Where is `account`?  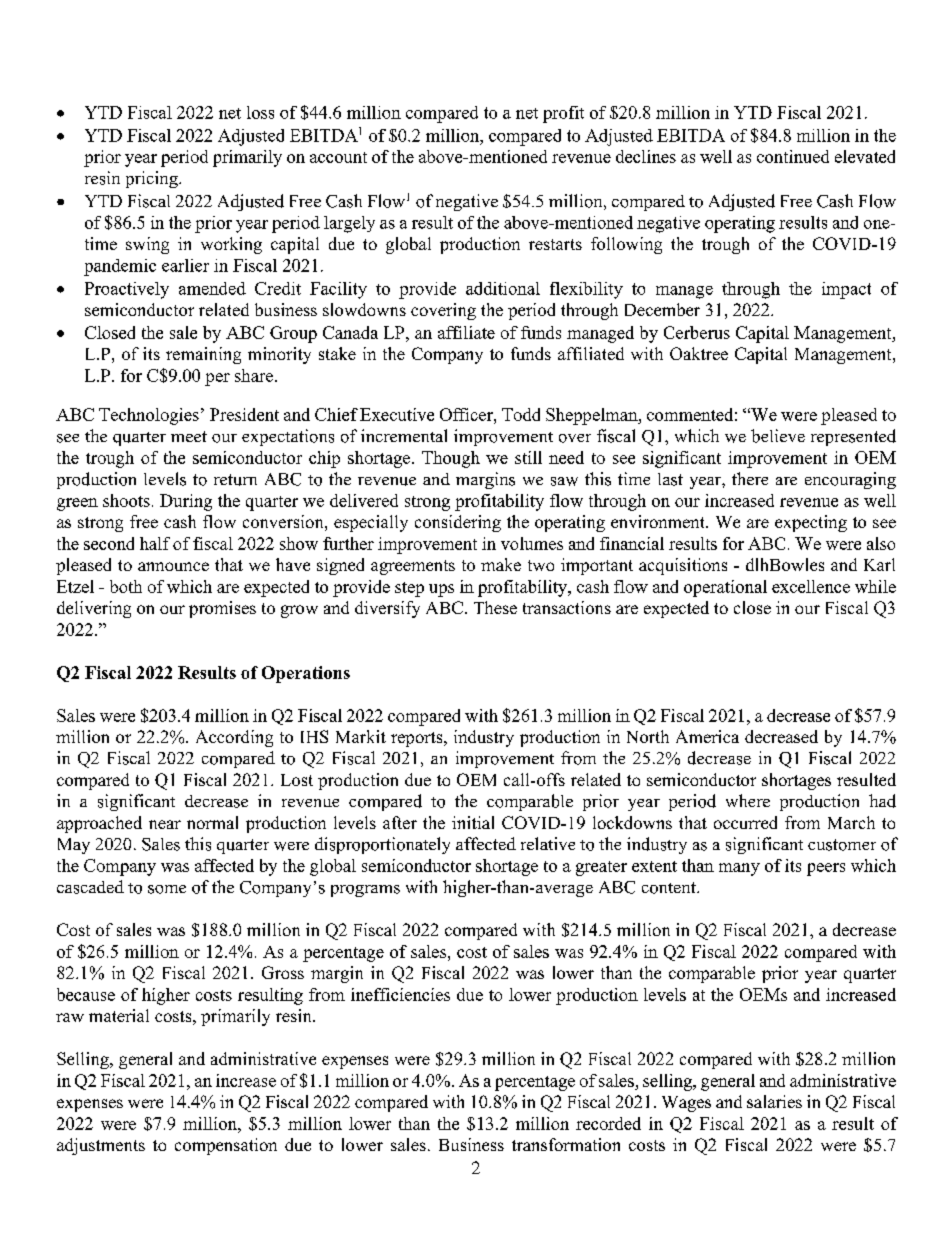
account is located at coordinates (338, 157).
